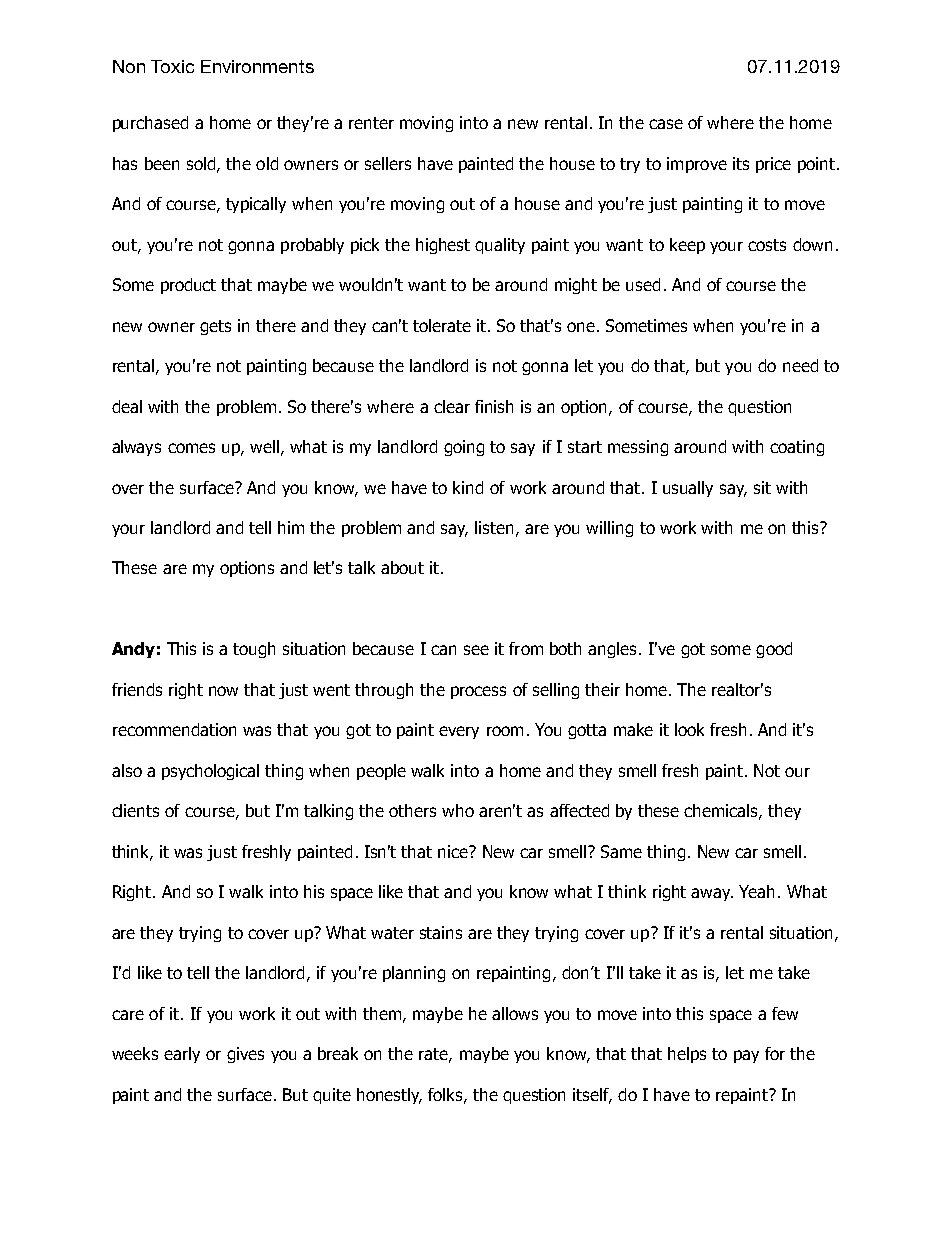 The height and width of the screenshot is (1233, 952). Describe the element at coordinates (774, 650) in the screenshot. I see `good` at that location.
